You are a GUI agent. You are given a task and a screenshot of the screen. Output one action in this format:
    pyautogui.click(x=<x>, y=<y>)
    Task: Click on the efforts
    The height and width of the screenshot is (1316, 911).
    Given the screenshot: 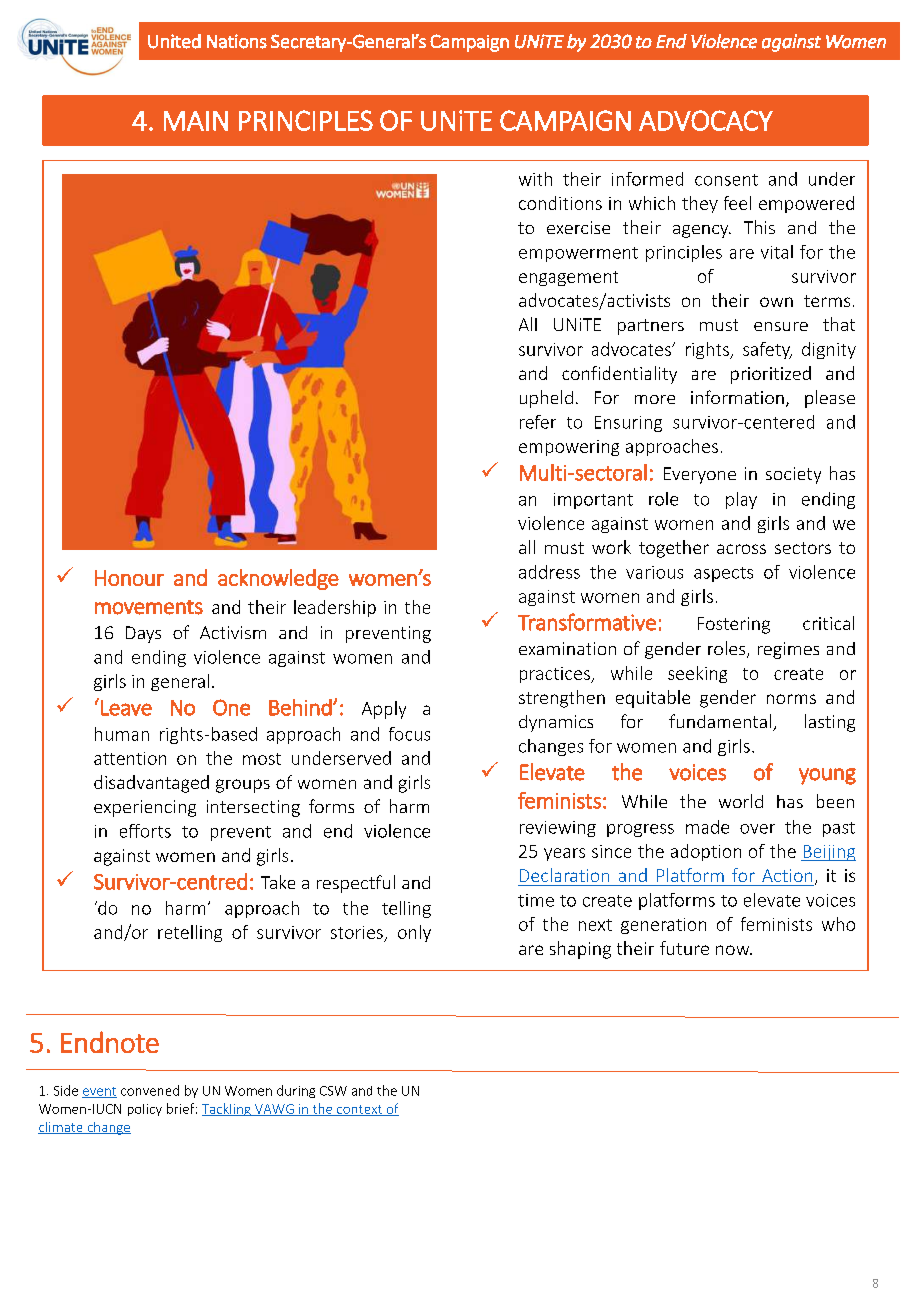 What is the action you would take?
    pyautogui.click(x=145, y=831)
